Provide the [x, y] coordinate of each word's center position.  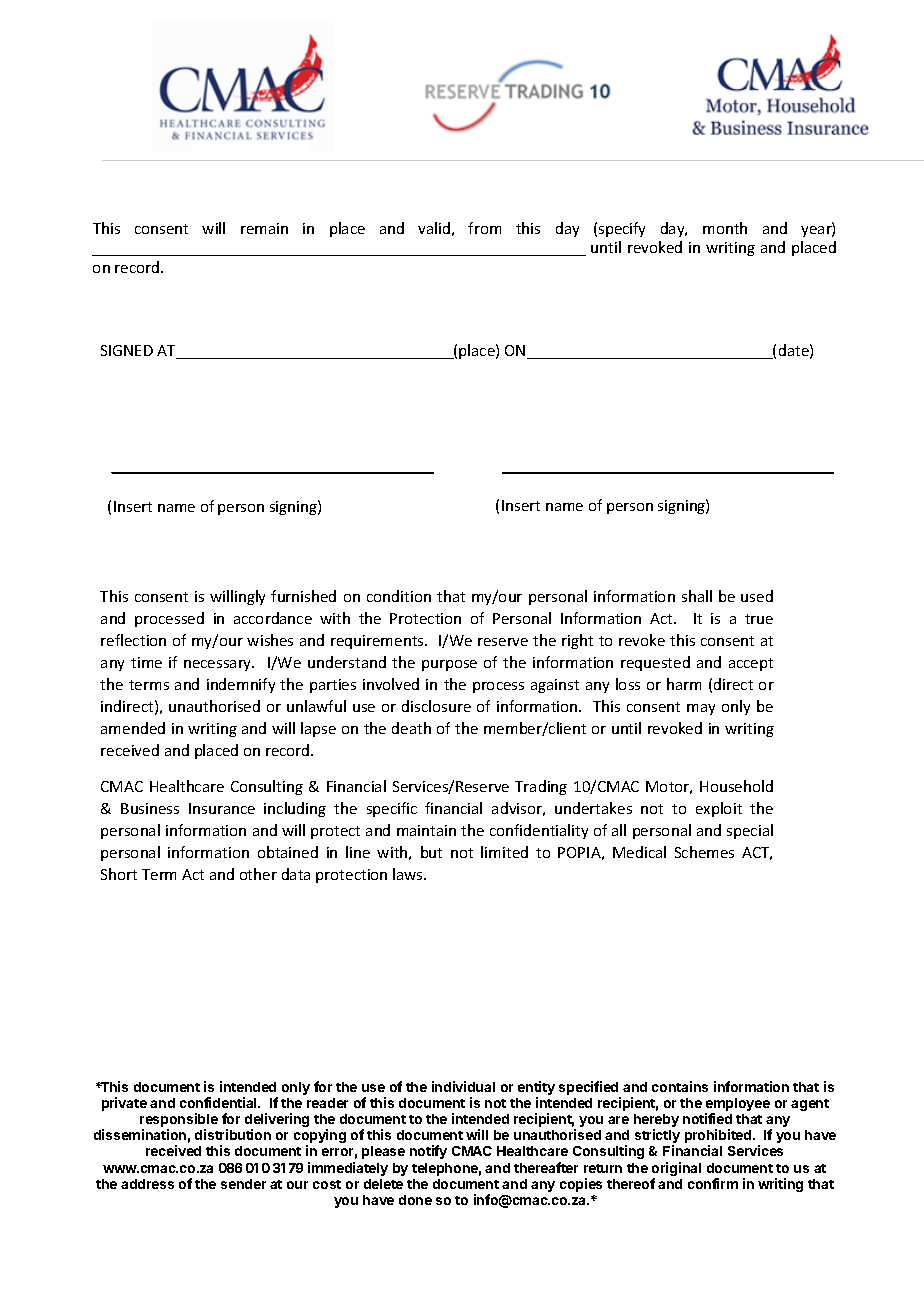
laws [409, 874]
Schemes [704, 852]
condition [399, 596]
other [258, 874]
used [757, 596]
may [701, 709]
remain [264, 228]
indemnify [241, 685]
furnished [303, 596]
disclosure [436, 706]
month [725, 228]
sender [243, 1184]
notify [428, 1152]
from [484, 228]
